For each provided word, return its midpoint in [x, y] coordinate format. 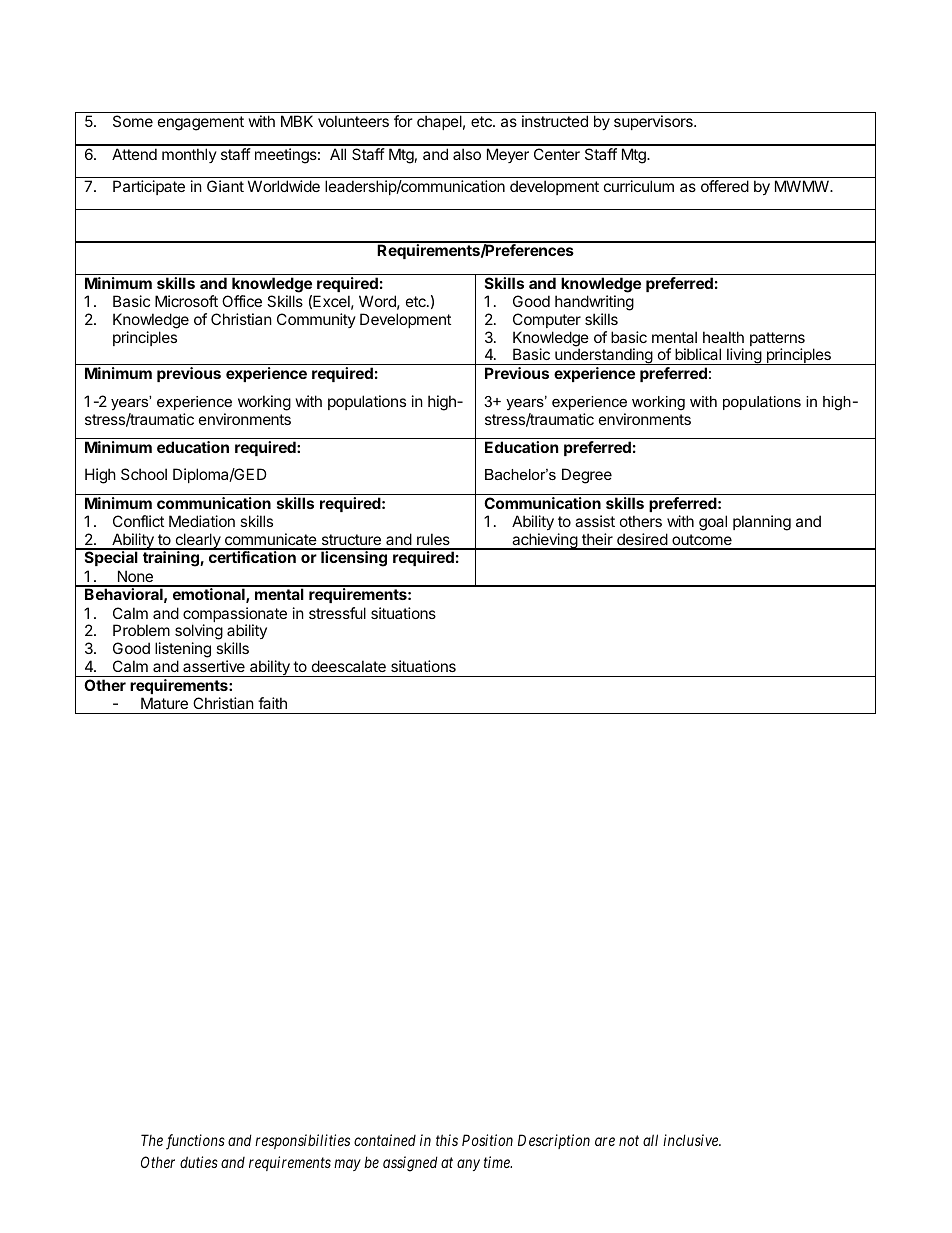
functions [195, 1142]
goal [713, 523]
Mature [164, 703]
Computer [547, 320]
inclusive [692, 1140]
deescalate [349, 666]
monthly [189, 155]
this [447, 1140]
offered [725, 186]
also [467, 154]
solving [199, 633]
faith [272, 703]
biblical [698, 354]
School [144, 474]
